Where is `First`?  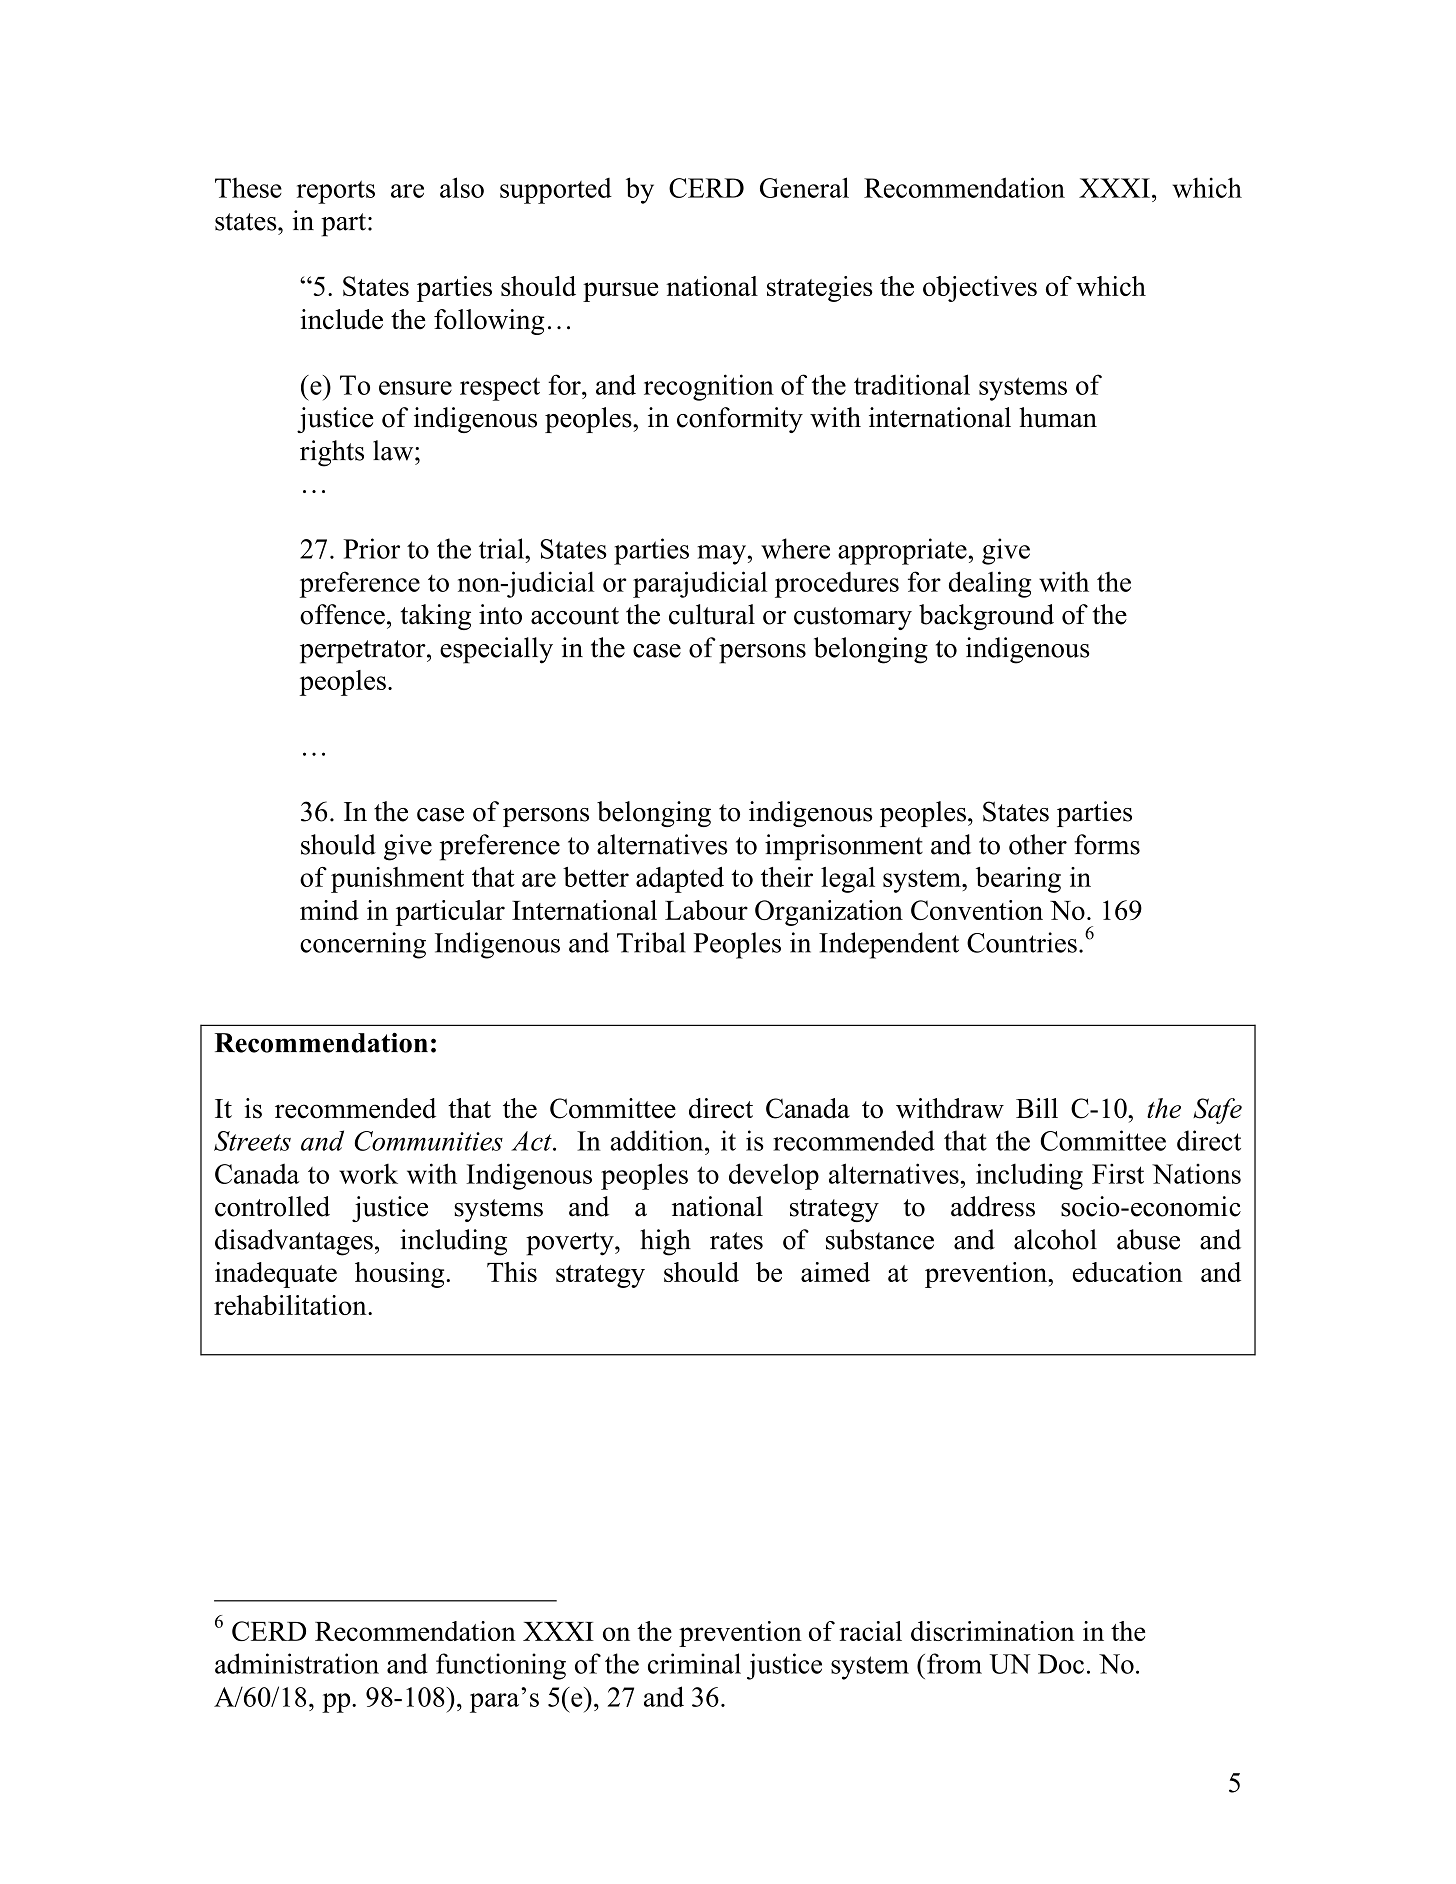 First is located at coordinates (1118, 1173).
